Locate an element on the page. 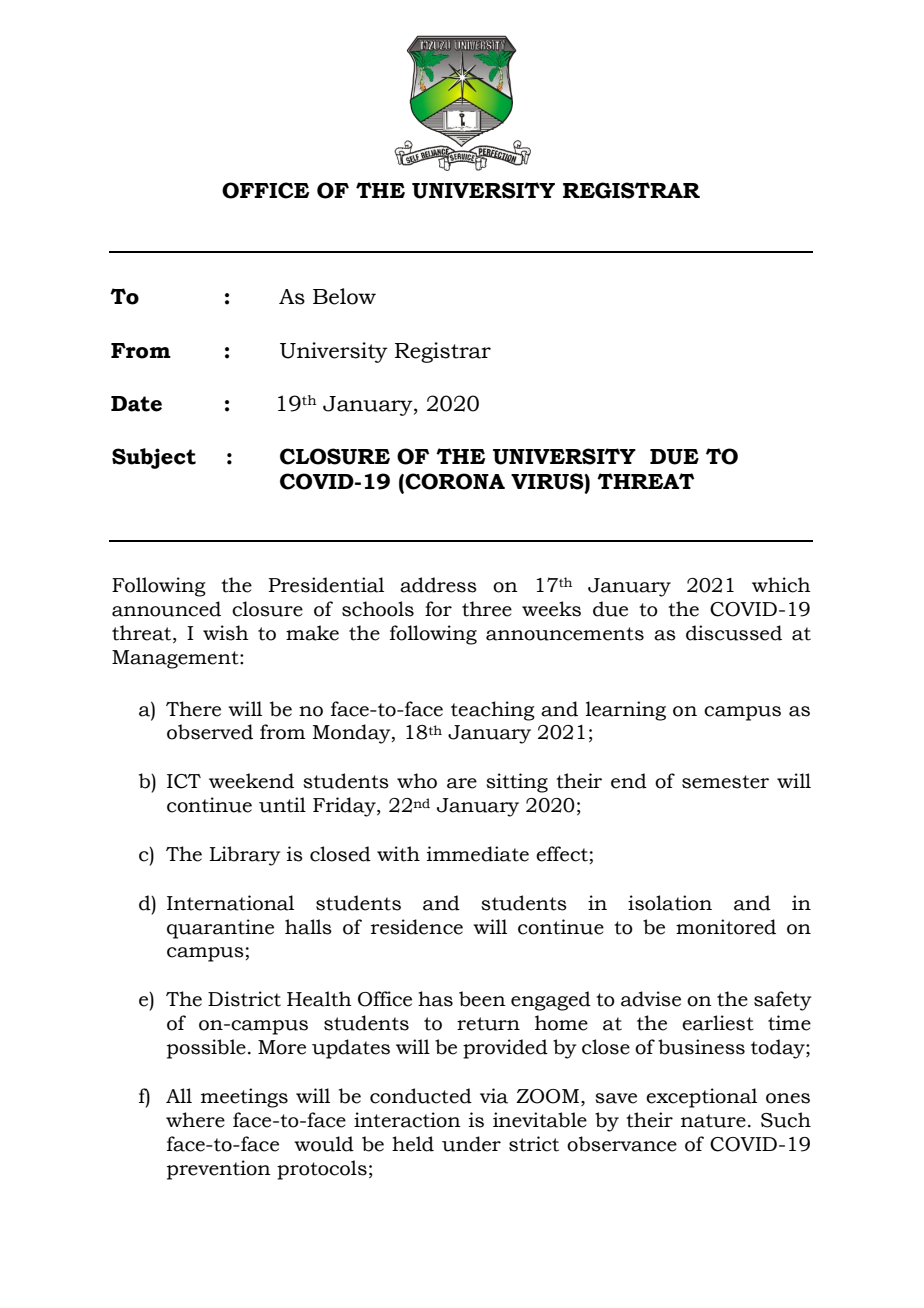  observed is located at coordinates (210, 732).
